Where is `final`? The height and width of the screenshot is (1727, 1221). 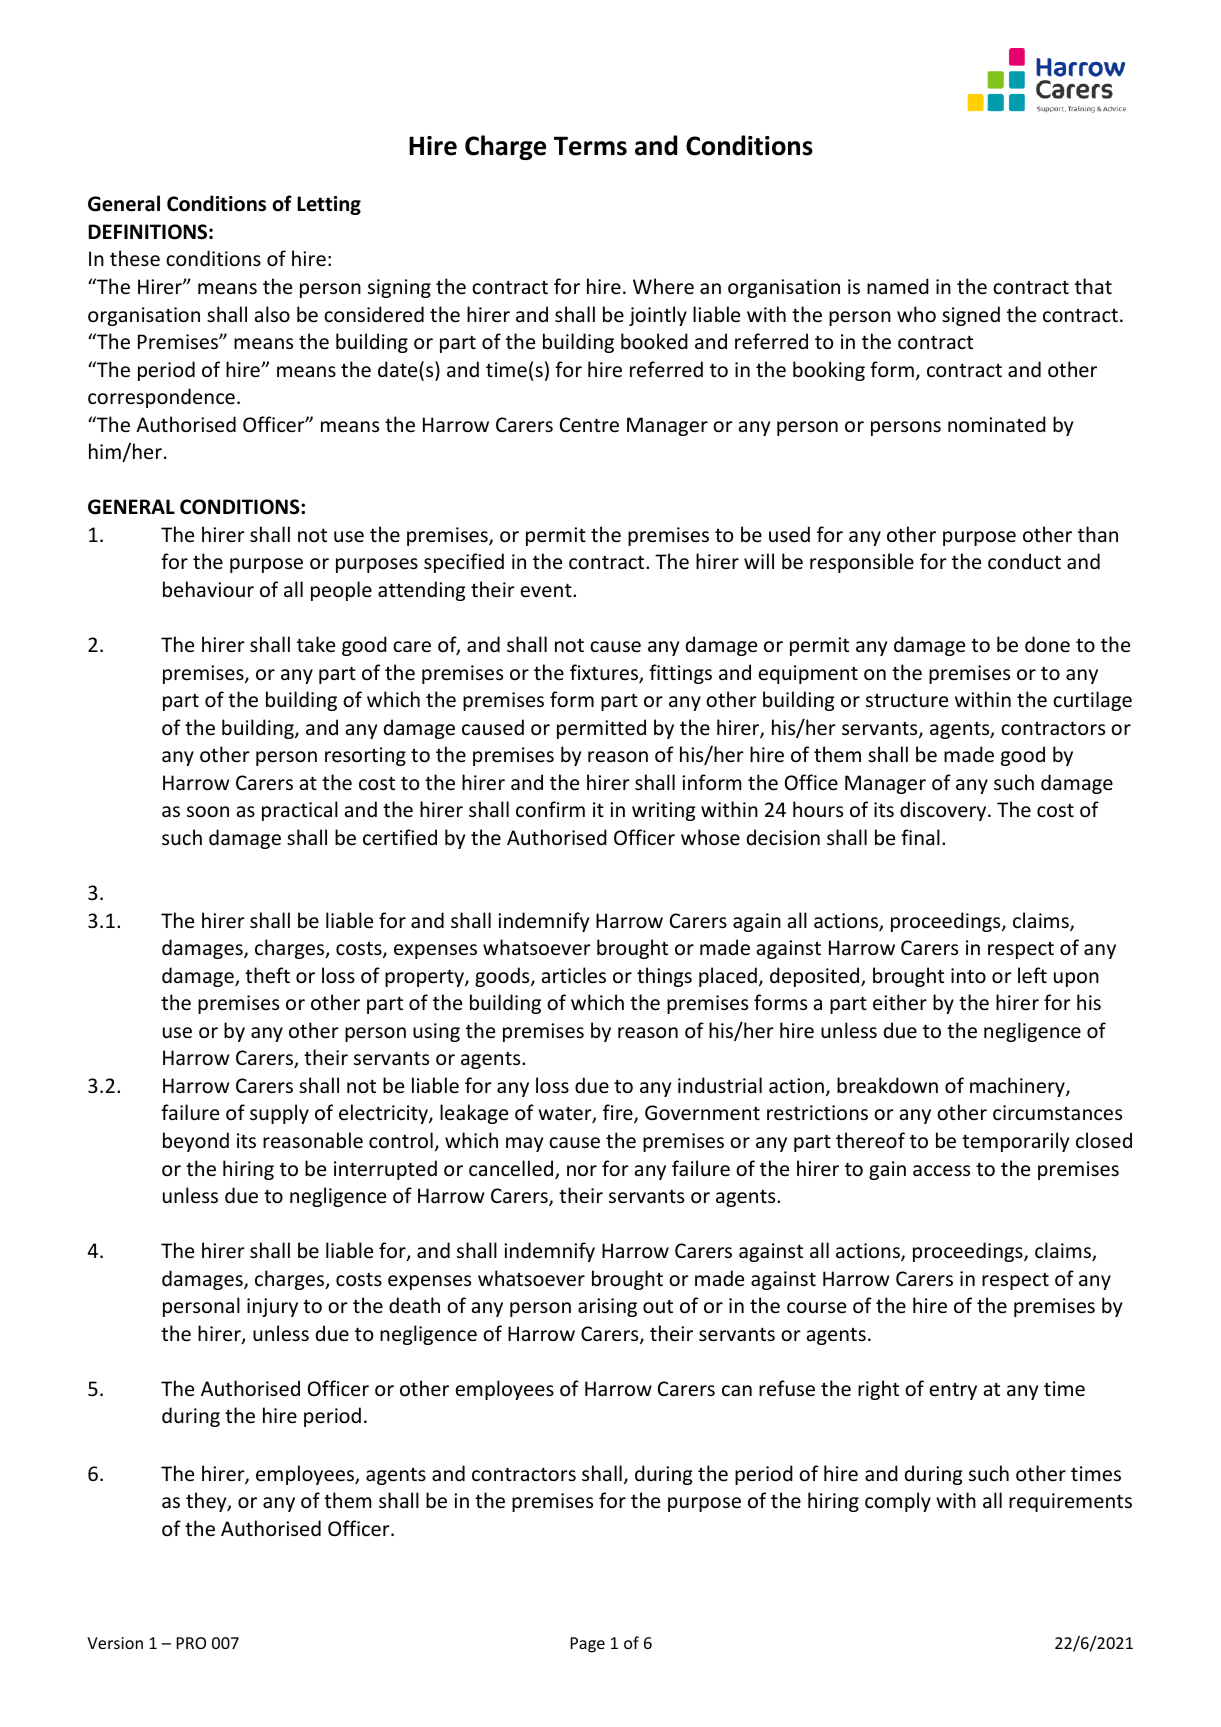
final is located at coordinates (920, 837).
